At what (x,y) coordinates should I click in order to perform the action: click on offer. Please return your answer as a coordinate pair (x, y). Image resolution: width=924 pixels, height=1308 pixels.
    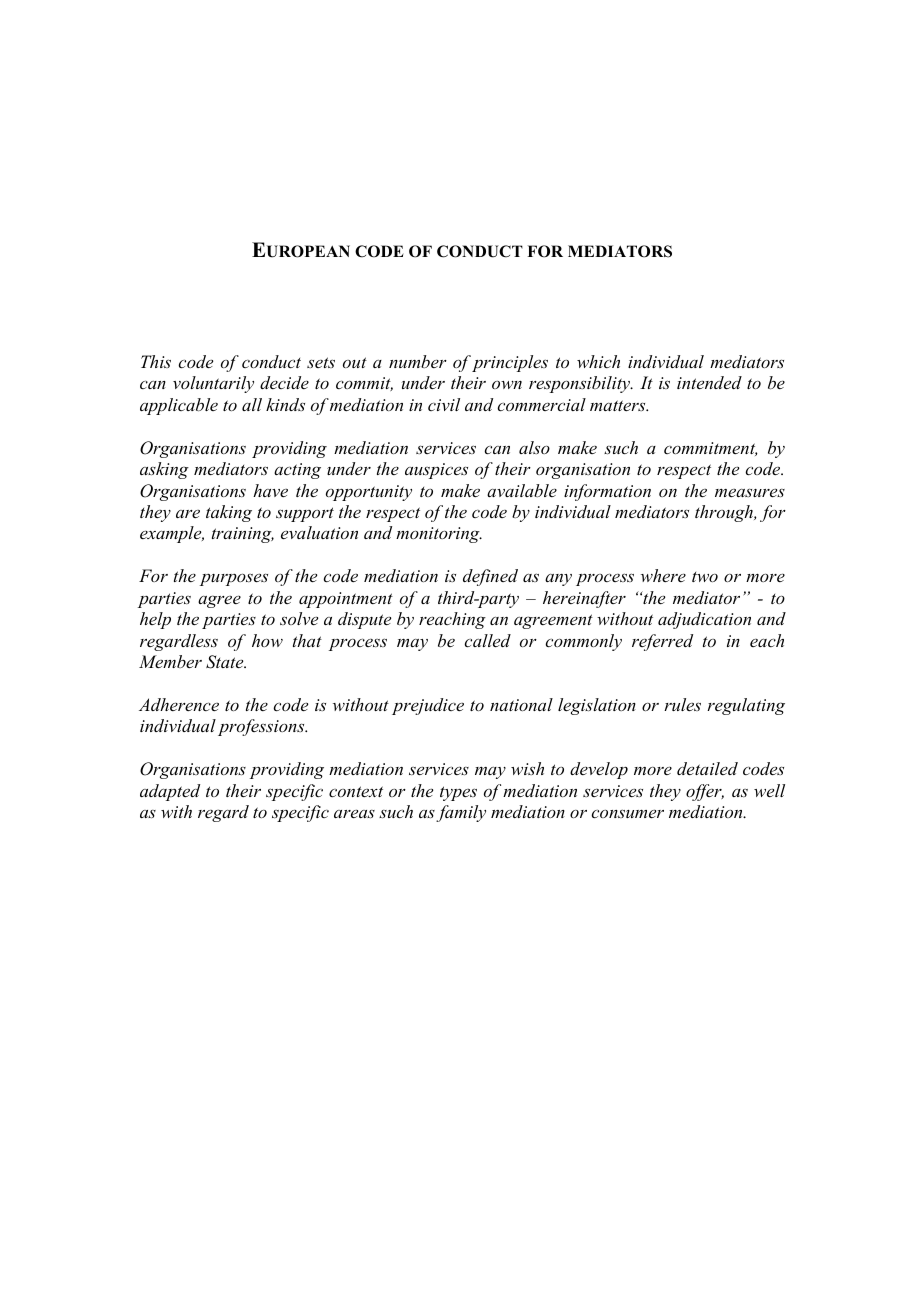
    Looking at the image, I should click on (705, 792).
